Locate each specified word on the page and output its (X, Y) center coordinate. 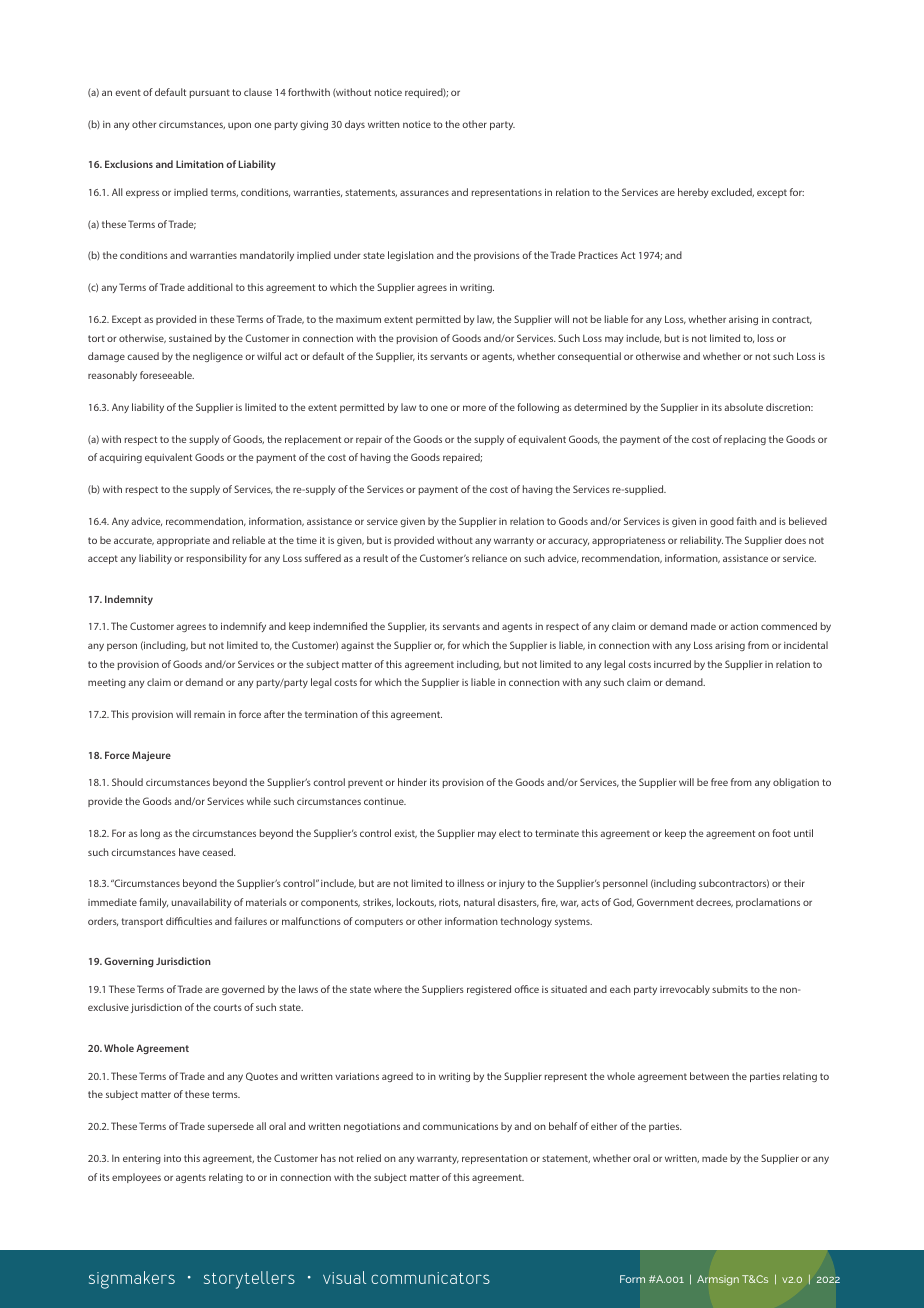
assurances (424, 193)
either (604, 1126)
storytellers (249, 1280)
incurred (672, 664)
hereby (693, 193)
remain (209, 714)
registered (489, 990)
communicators (430, 1278)
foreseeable (167, 375)
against (357, 646)
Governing (129, 962)
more (474, 408)
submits (730, 989)
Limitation (200, 164)
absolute (743, 407)
